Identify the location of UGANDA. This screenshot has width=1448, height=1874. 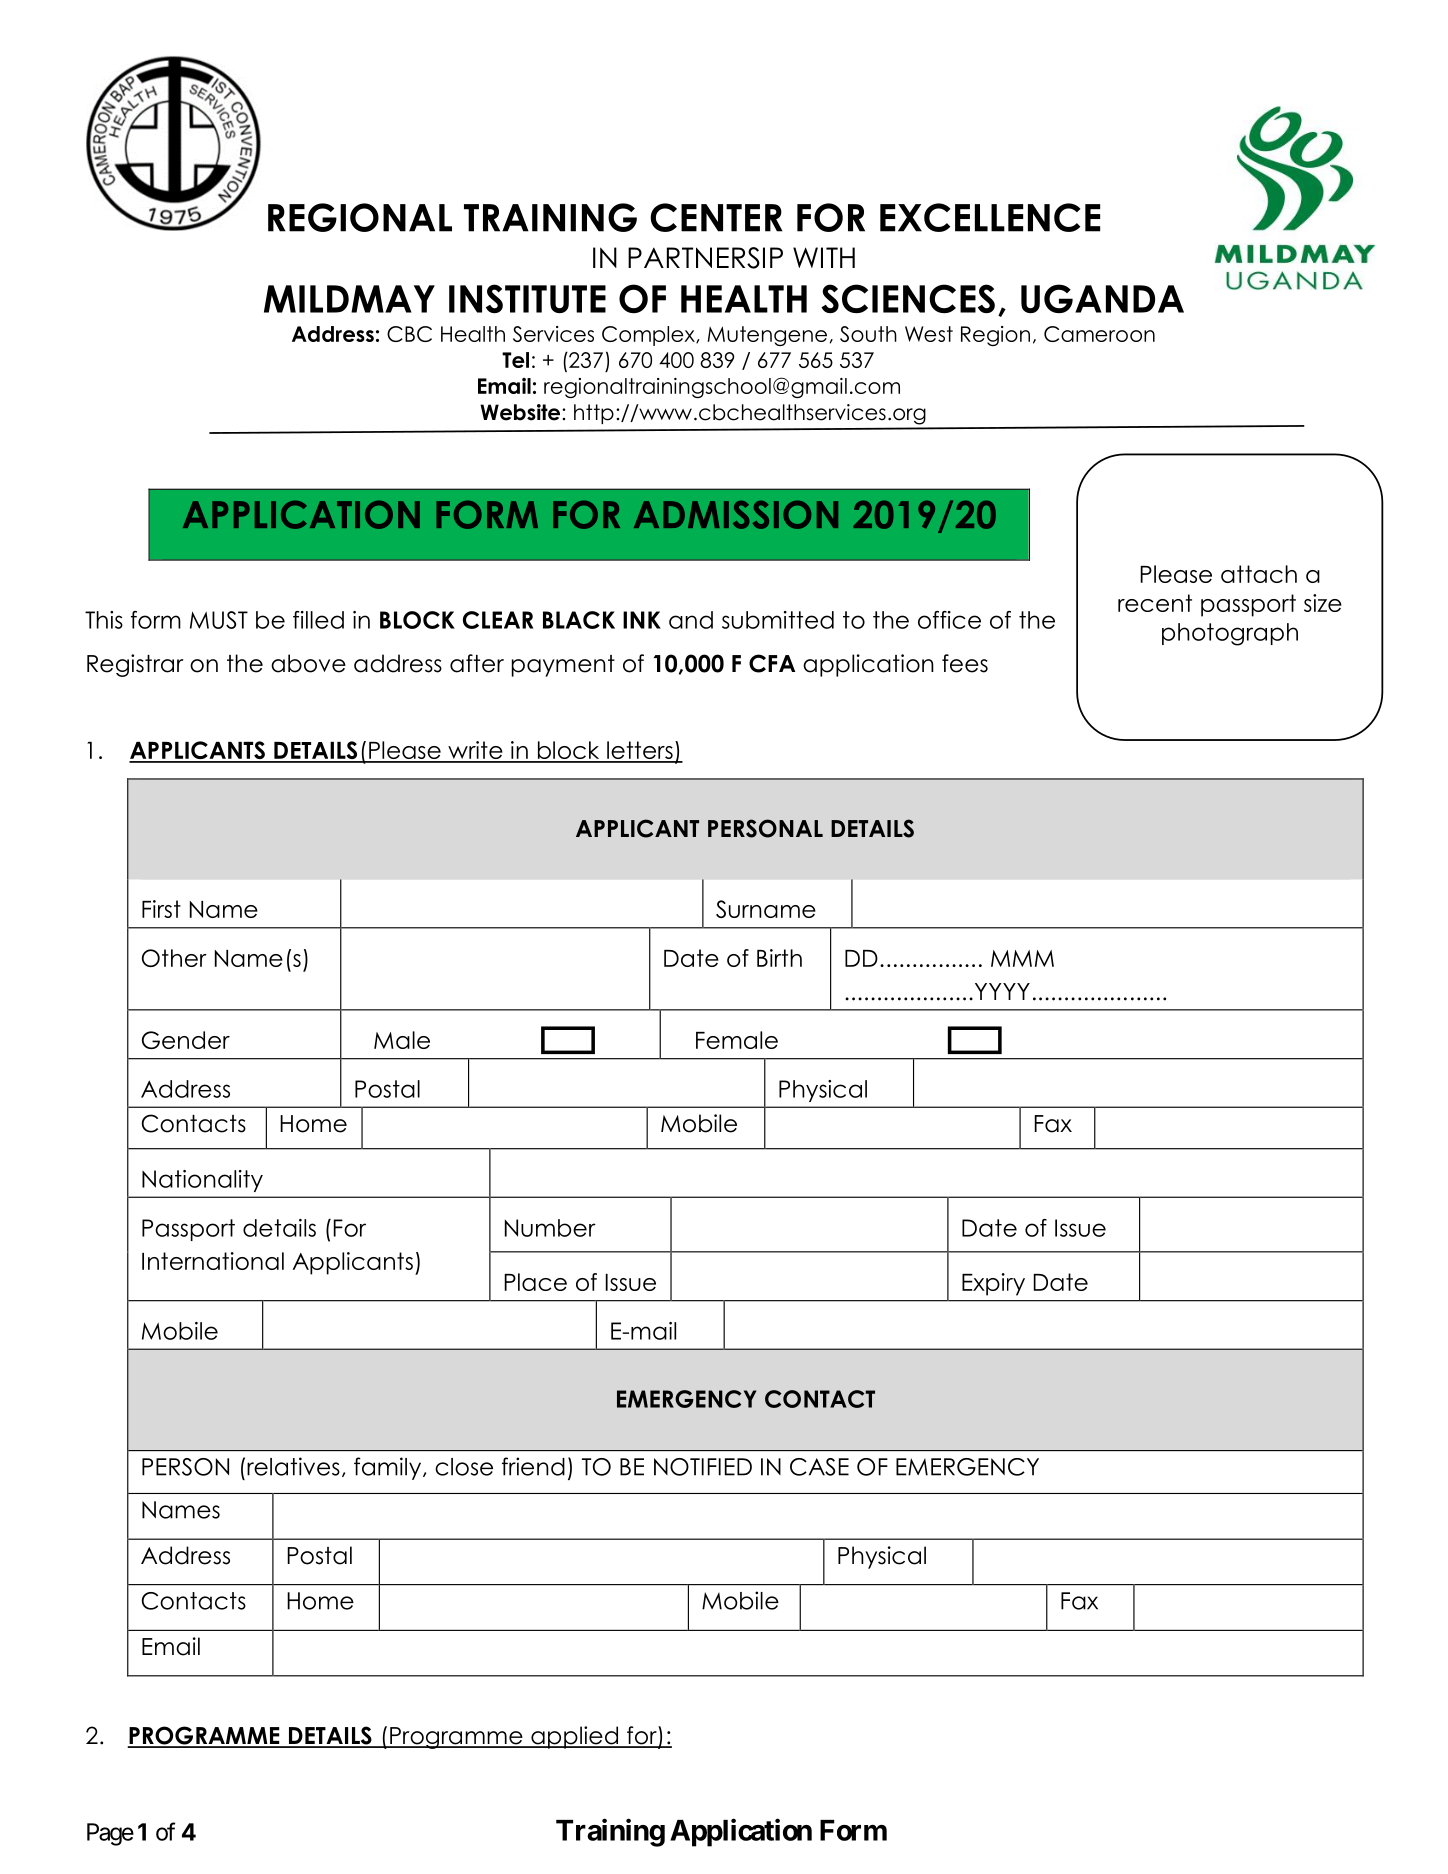
(1102, 298).
